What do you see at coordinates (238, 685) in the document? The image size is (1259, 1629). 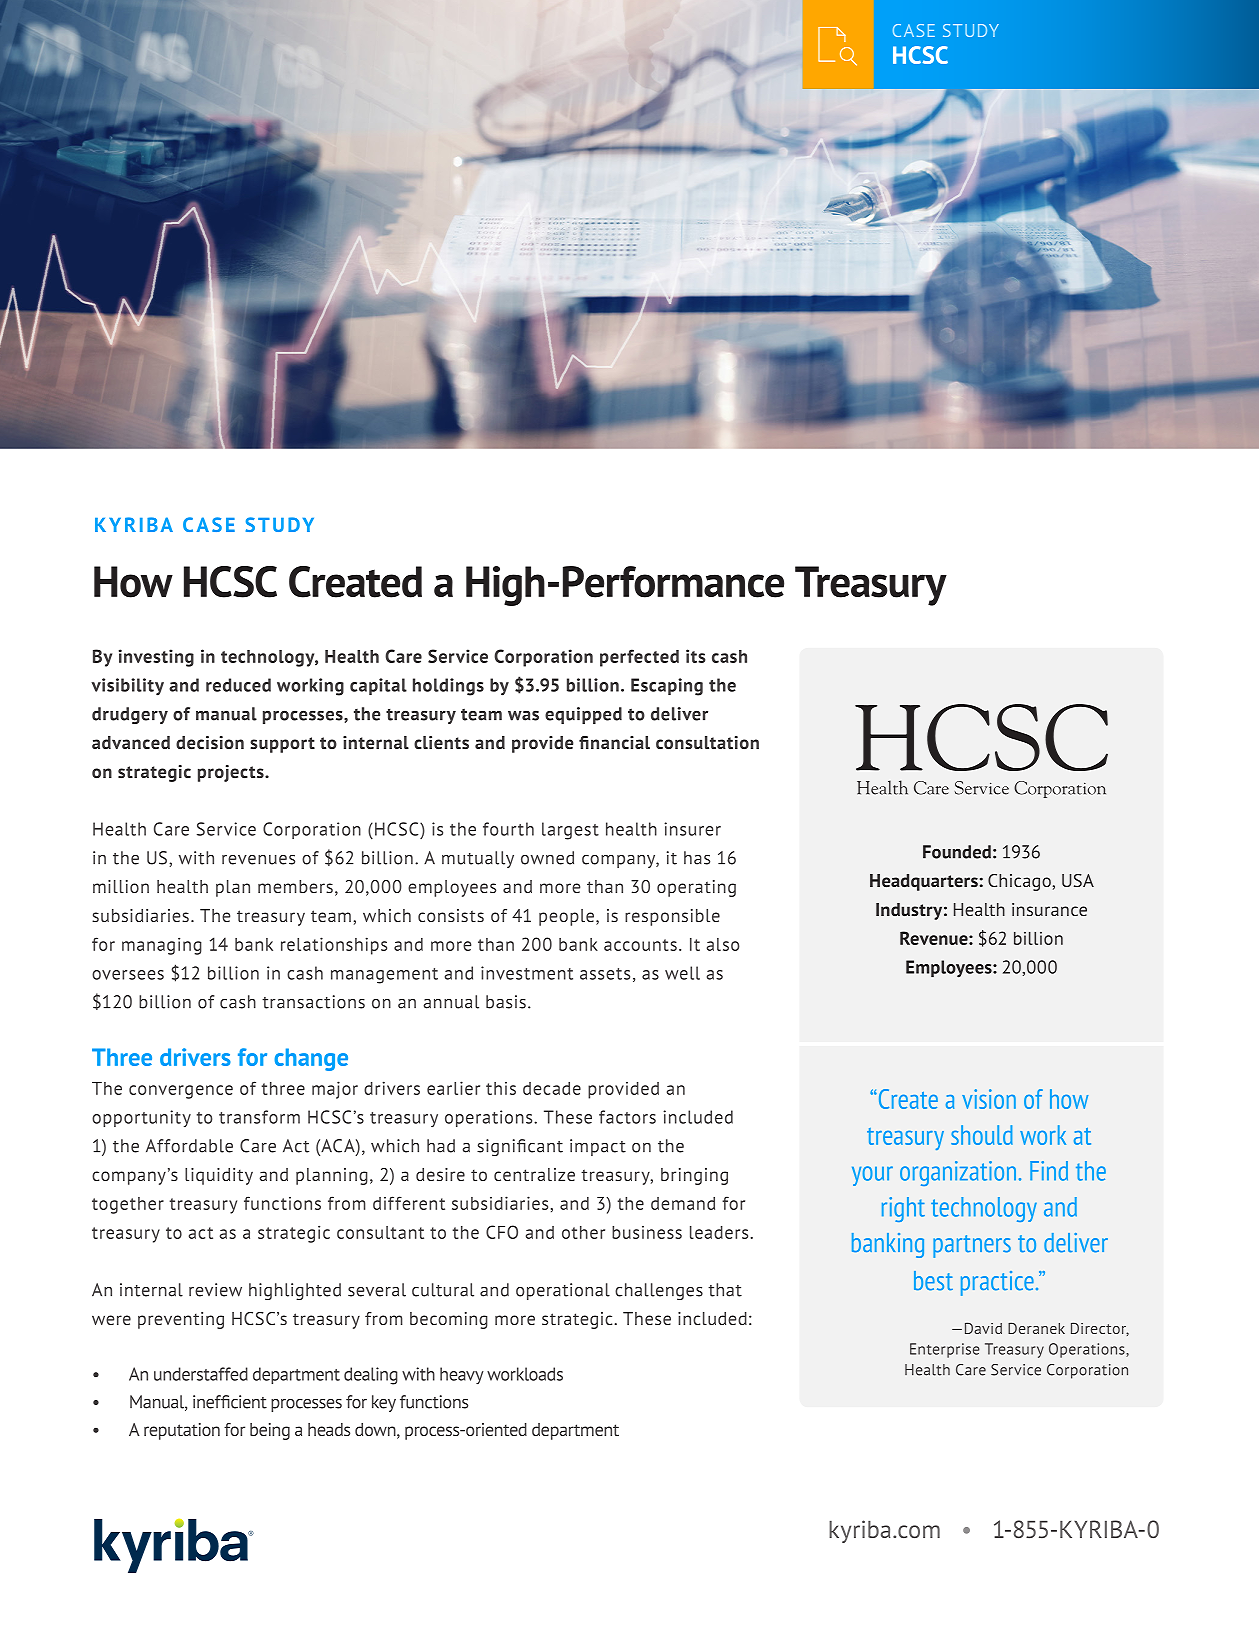 I see `reduced` at bounding box center [238, 685].
